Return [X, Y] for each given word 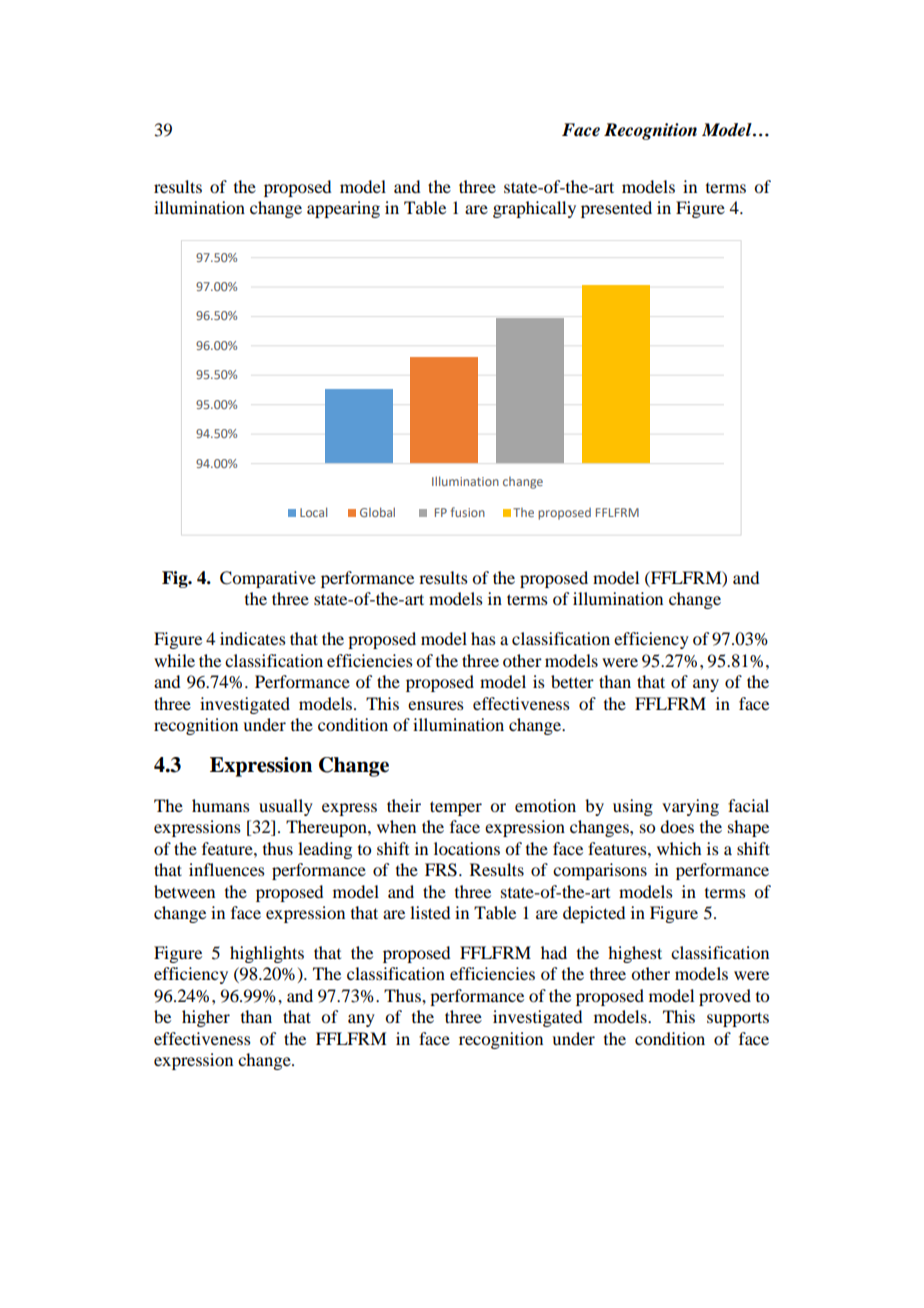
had [554, 952]
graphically [534, 209]
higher [206, 1018]
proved [725, 997]
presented [616, 209]
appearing [343, 209]
